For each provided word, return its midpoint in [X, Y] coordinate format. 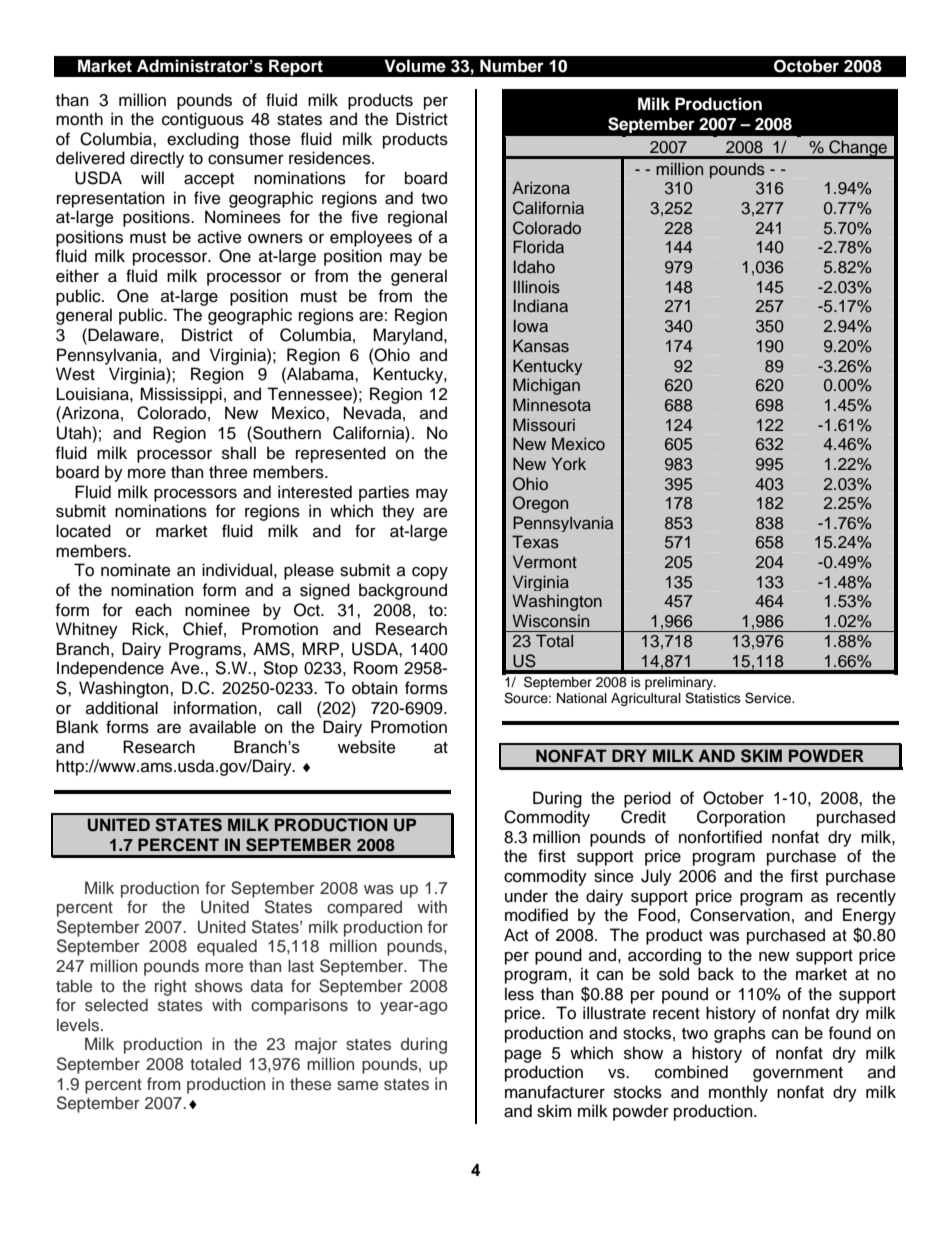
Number [512, 66]
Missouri [544, 425]
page [523, 1056]
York [569, 463]
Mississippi [181, 395]
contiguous [203, 120]
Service [769, 698]
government [798, 1074]
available [222, 727]
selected [116, 1005]
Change [858, 149]
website [367, 747]
